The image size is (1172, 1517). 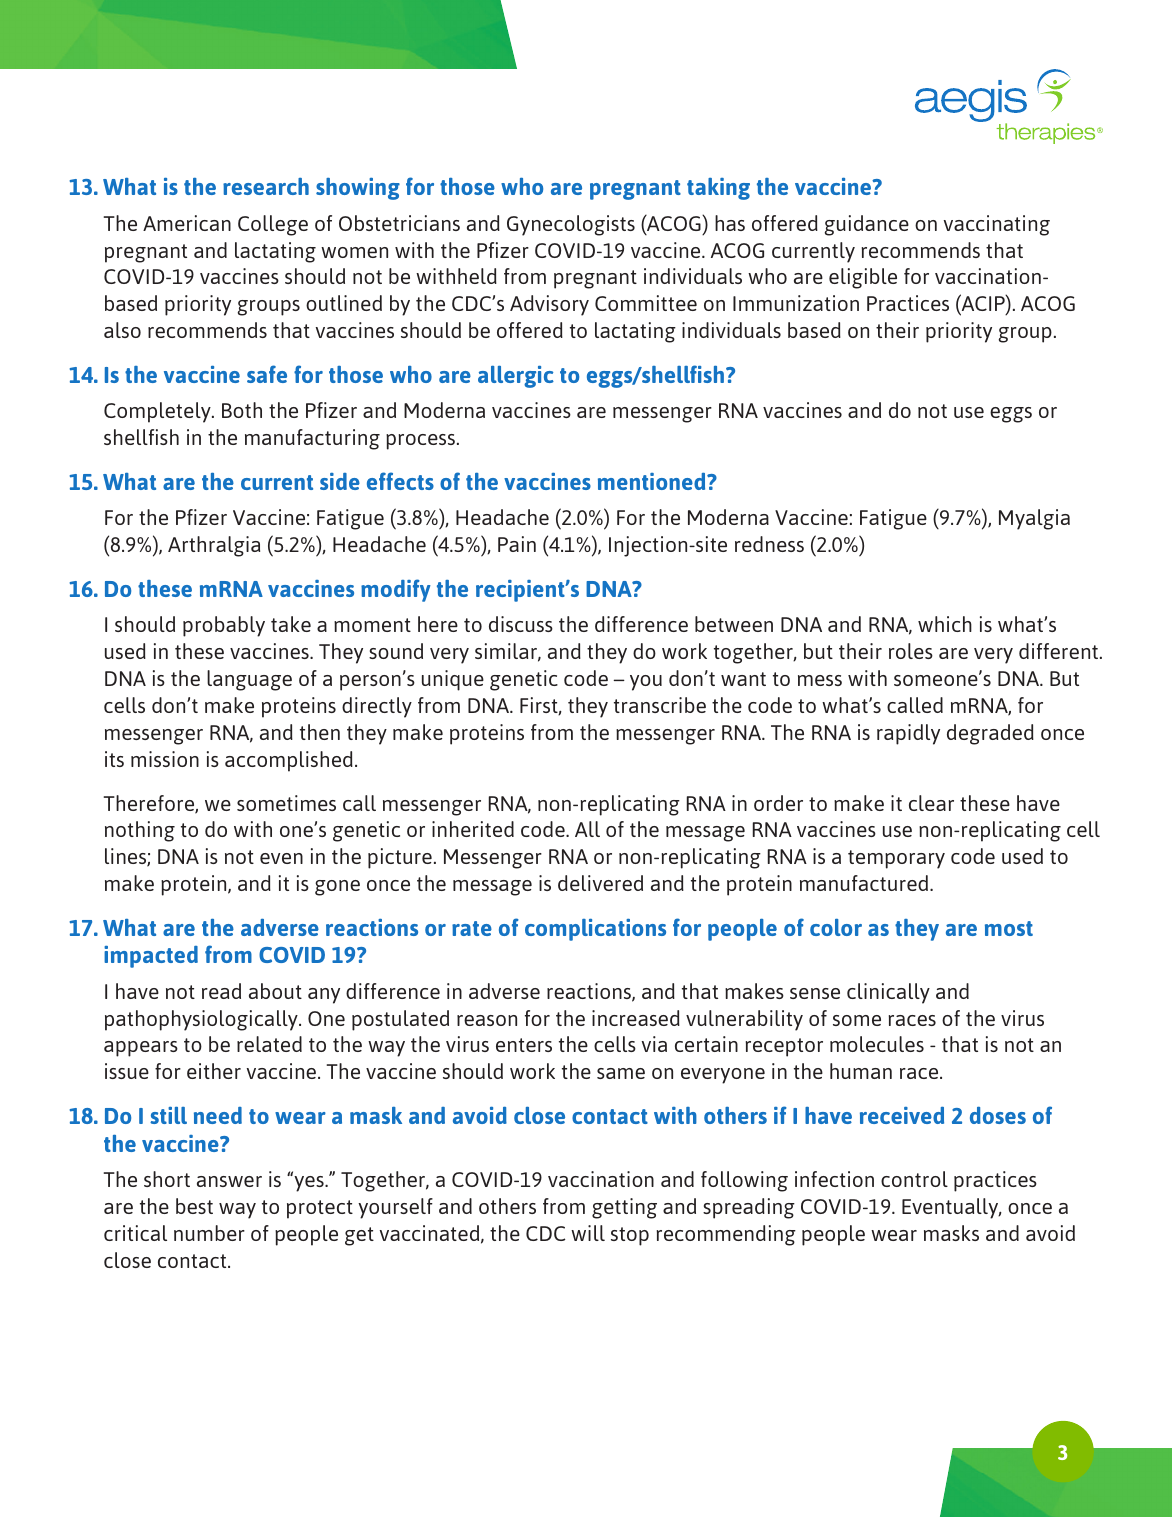 I want to click on control, so click(x=914, y=1179).
